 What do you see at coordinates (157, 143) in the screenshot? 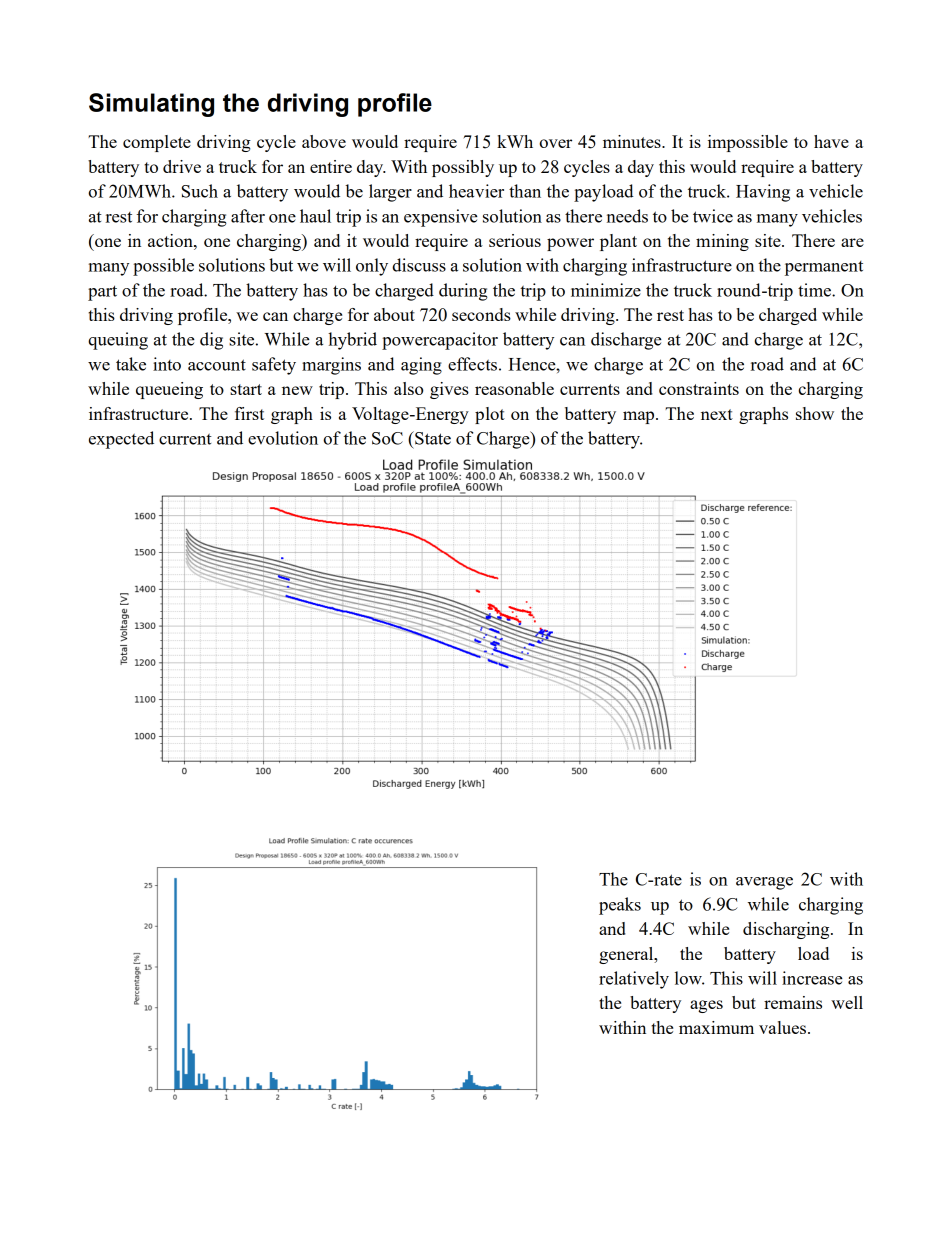
I see `complete` at bounding box center [157, 143].
